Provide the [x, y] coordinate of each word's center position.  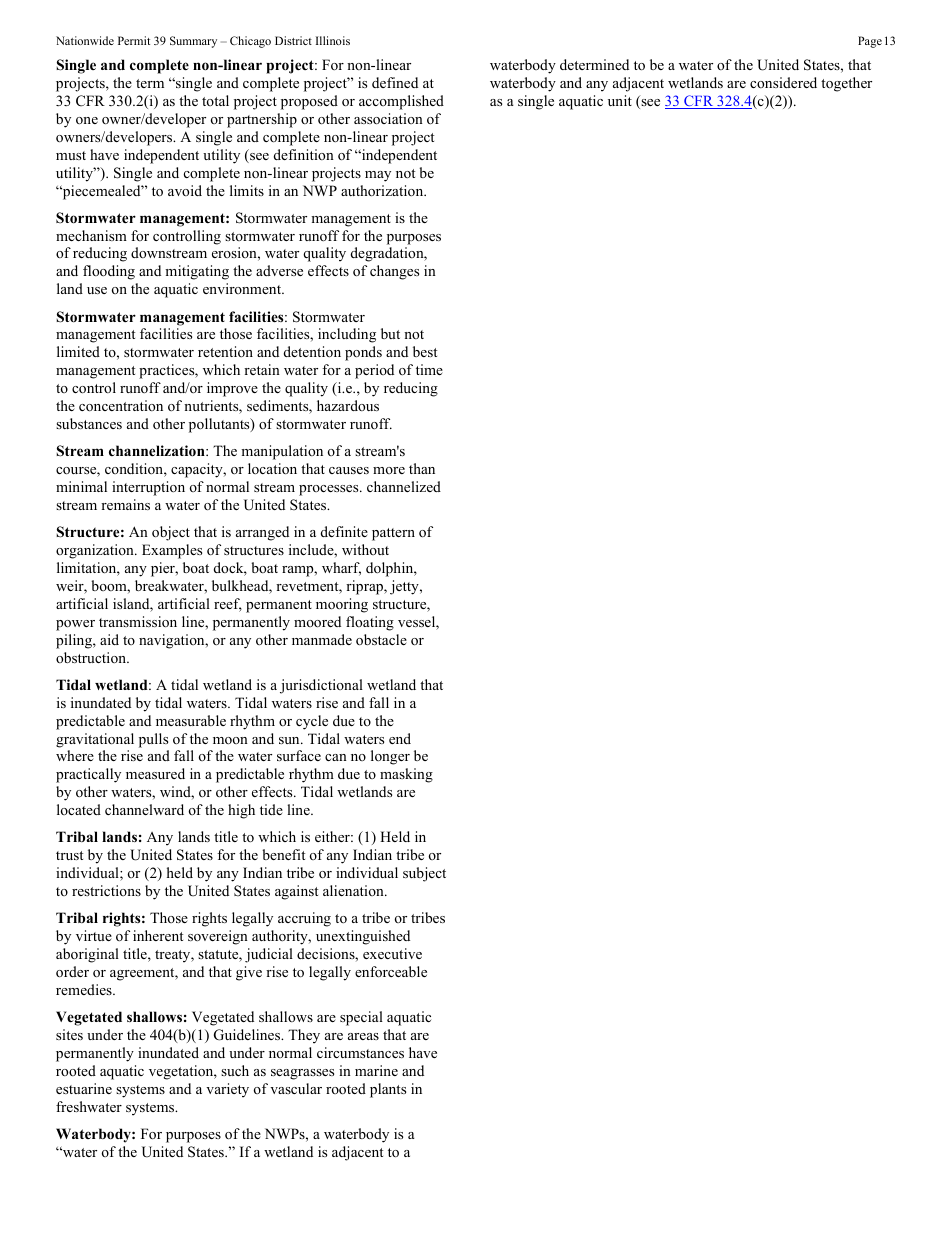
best [425, 351]
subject [424, 874]
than [422, 468]
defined [395, 82]
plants [388, 1090]
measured [155, 773]
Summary [193, 42]
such [235, 1070]
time [429, 369]
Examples [172, 551]
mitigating [197, 272]
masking [406, 775]
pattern [393, 534]
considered [783, 82]
